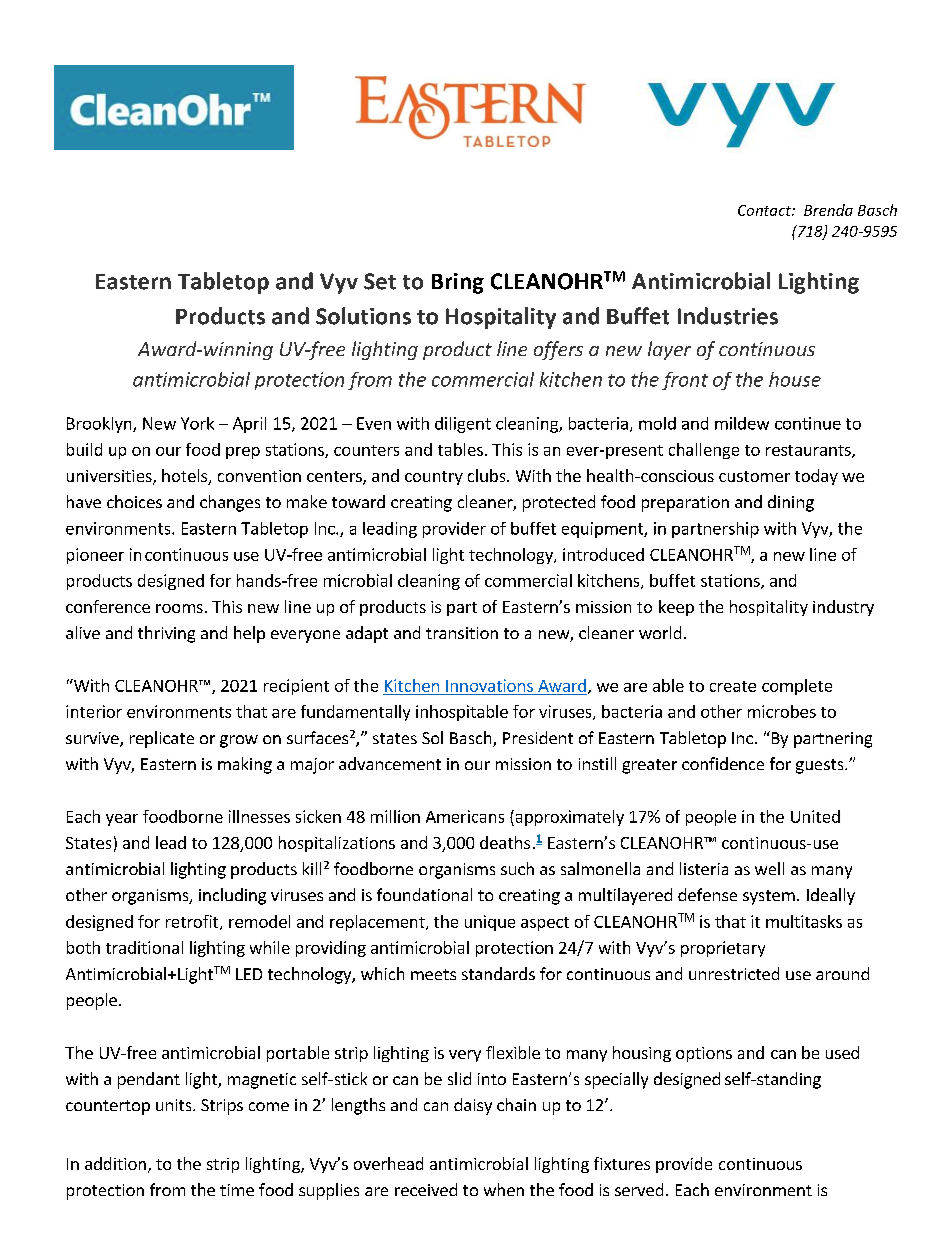 This image has width=952, height=1233. What do you see at coordinates (426, 1189) in the image?
I see `received` at bounding box center [426, 1189].
